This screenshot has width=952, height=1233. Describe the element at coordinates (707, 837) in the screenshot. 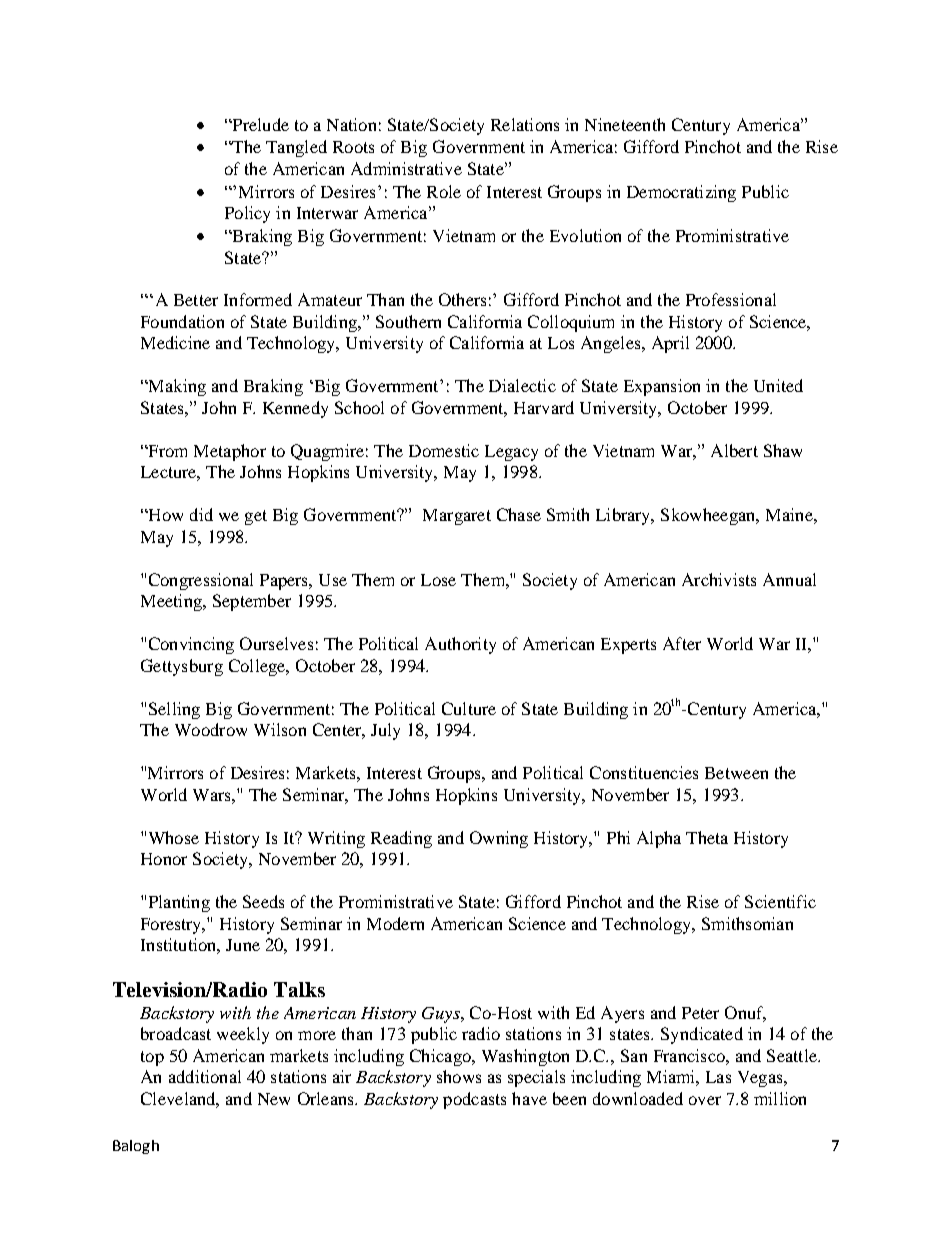

I see `Theta` at that location.
